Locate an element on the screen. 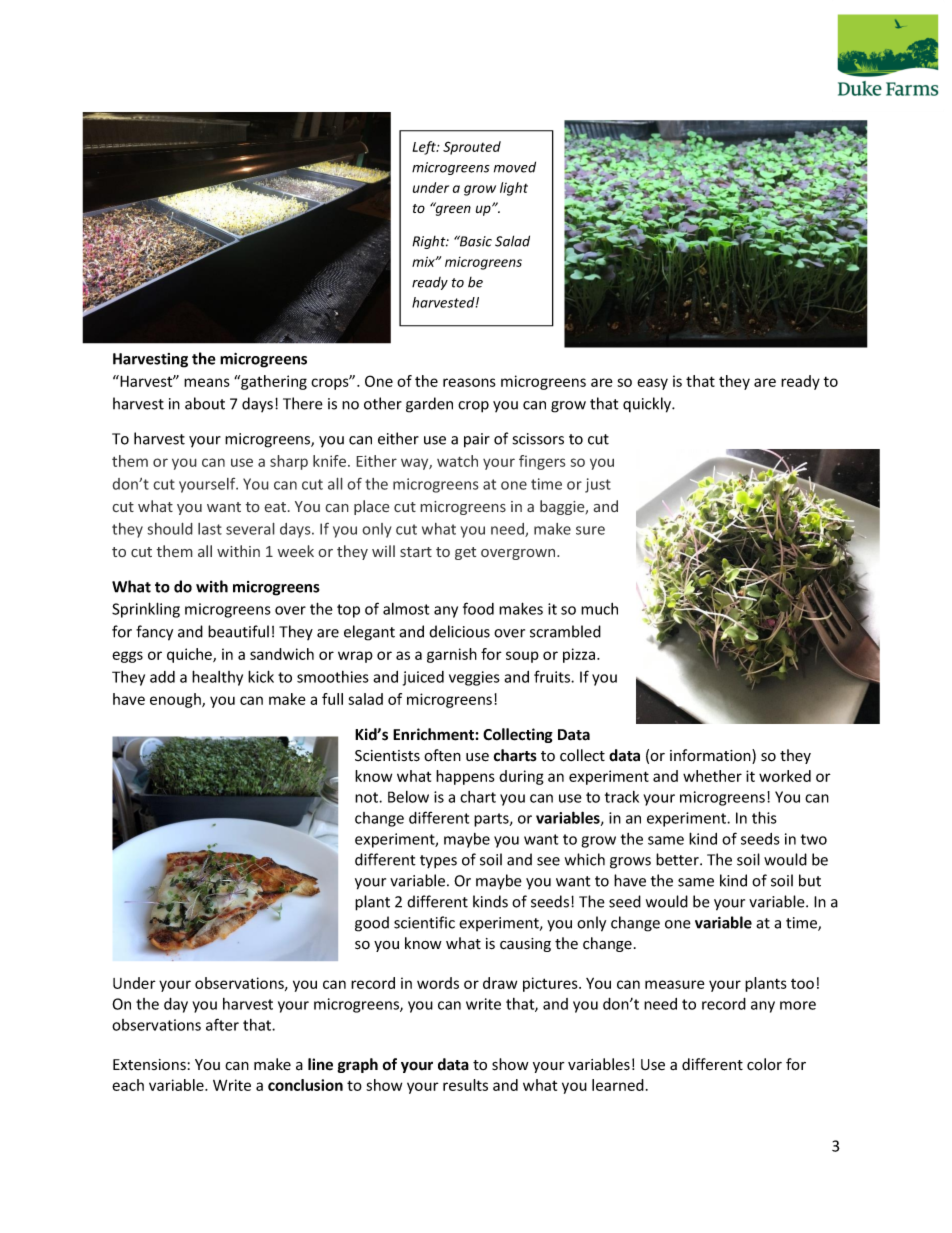 Image resolution: width=952 pixels, height=1233 pixels. results is located at coordinates (465, 1085).
